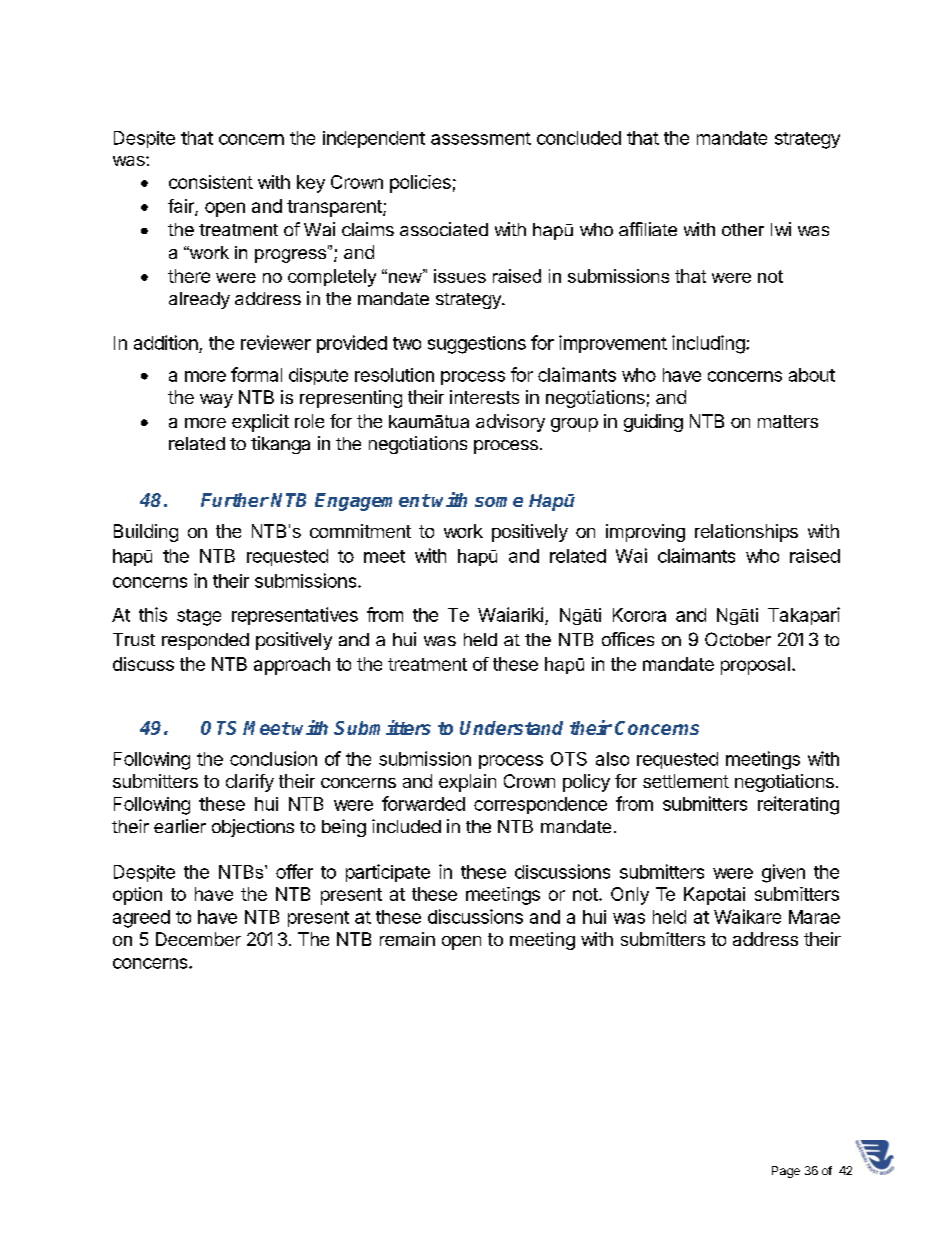 The image size is (952, 1233). Describe the element at coordinates (198, 939) in the document. I see `December` at that location.
